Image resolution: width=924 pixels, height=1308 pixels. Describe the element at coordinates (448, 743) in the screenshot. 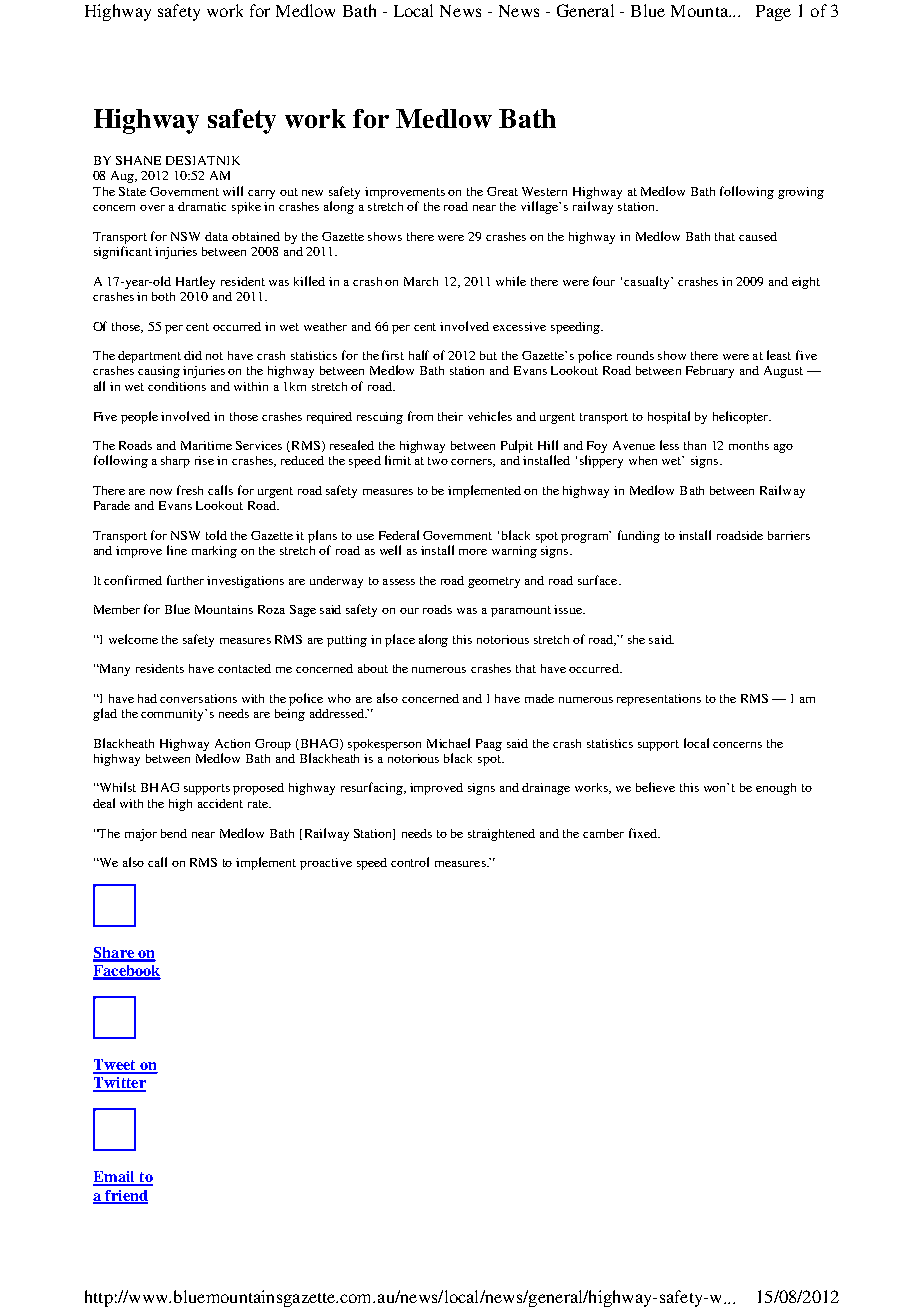

I see `Michael` at that location.
